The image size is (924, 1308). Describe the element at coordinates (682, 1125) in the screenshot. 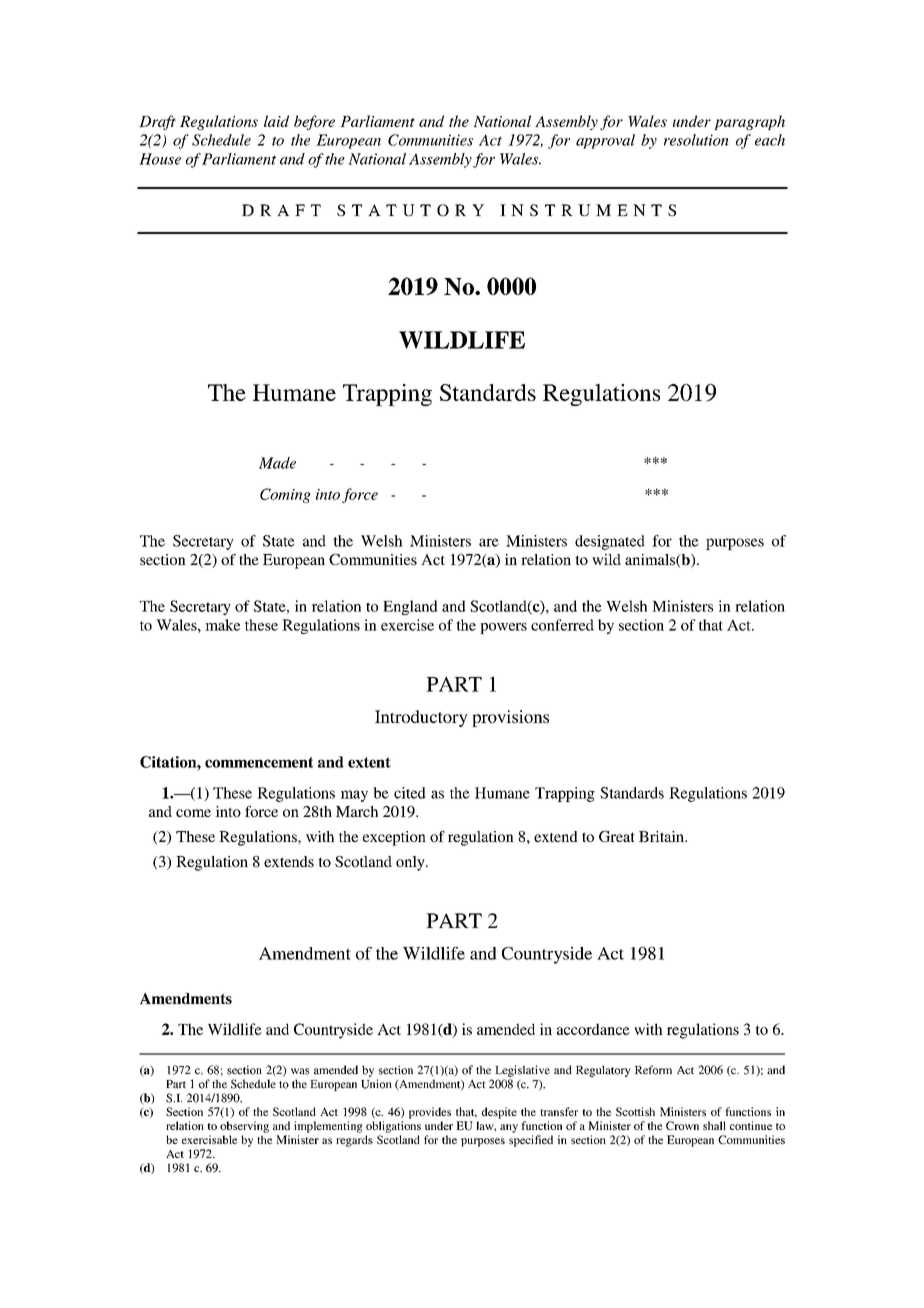

I see `Crown` at that location.
